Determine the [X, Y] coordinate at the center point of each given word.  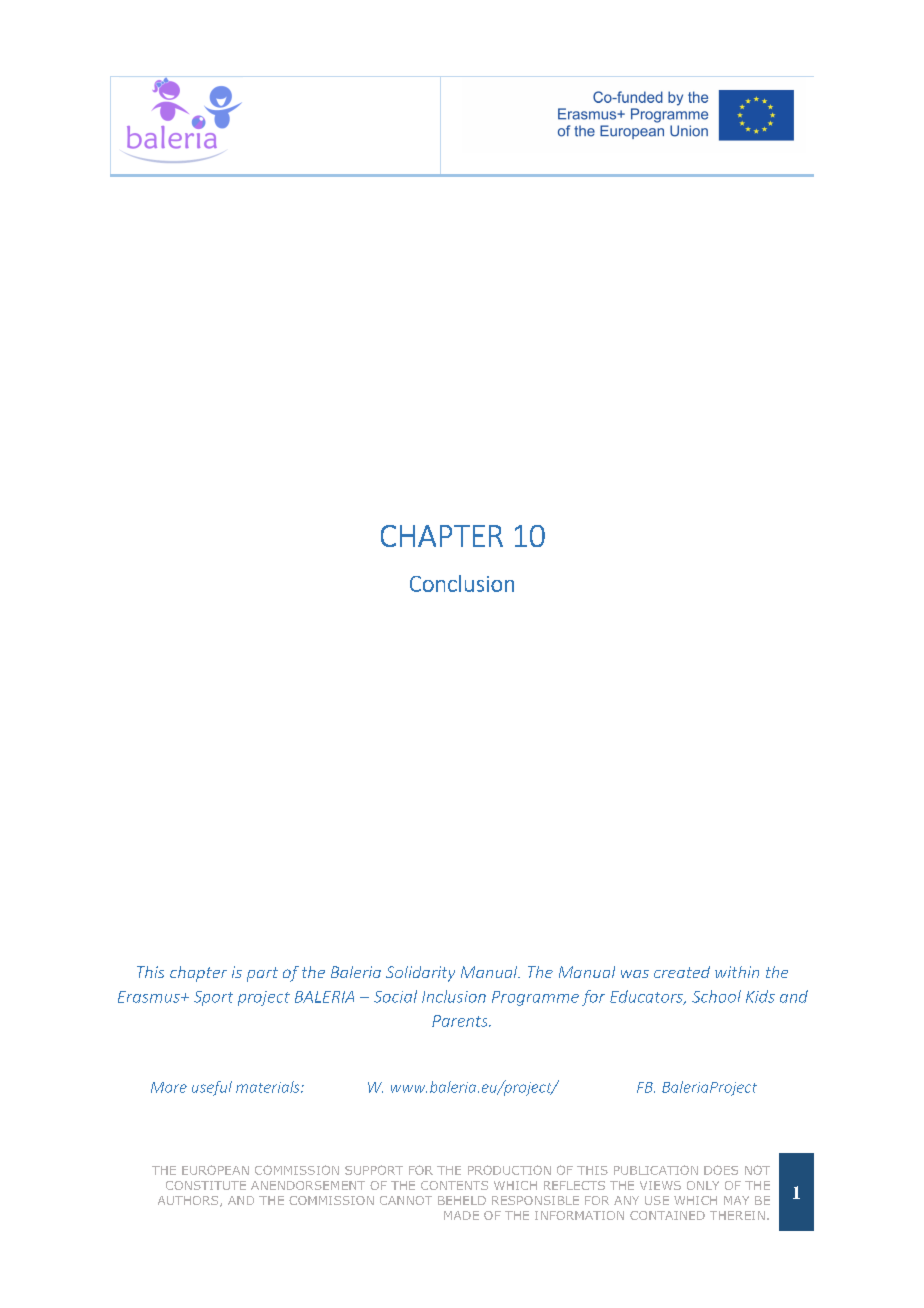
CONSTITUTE [206, 1185]
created [682, 972]
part [262, 974]
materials [269, 1087]
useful [212, 1088]
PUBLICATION [656, 1170]
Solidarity [420, 974]
